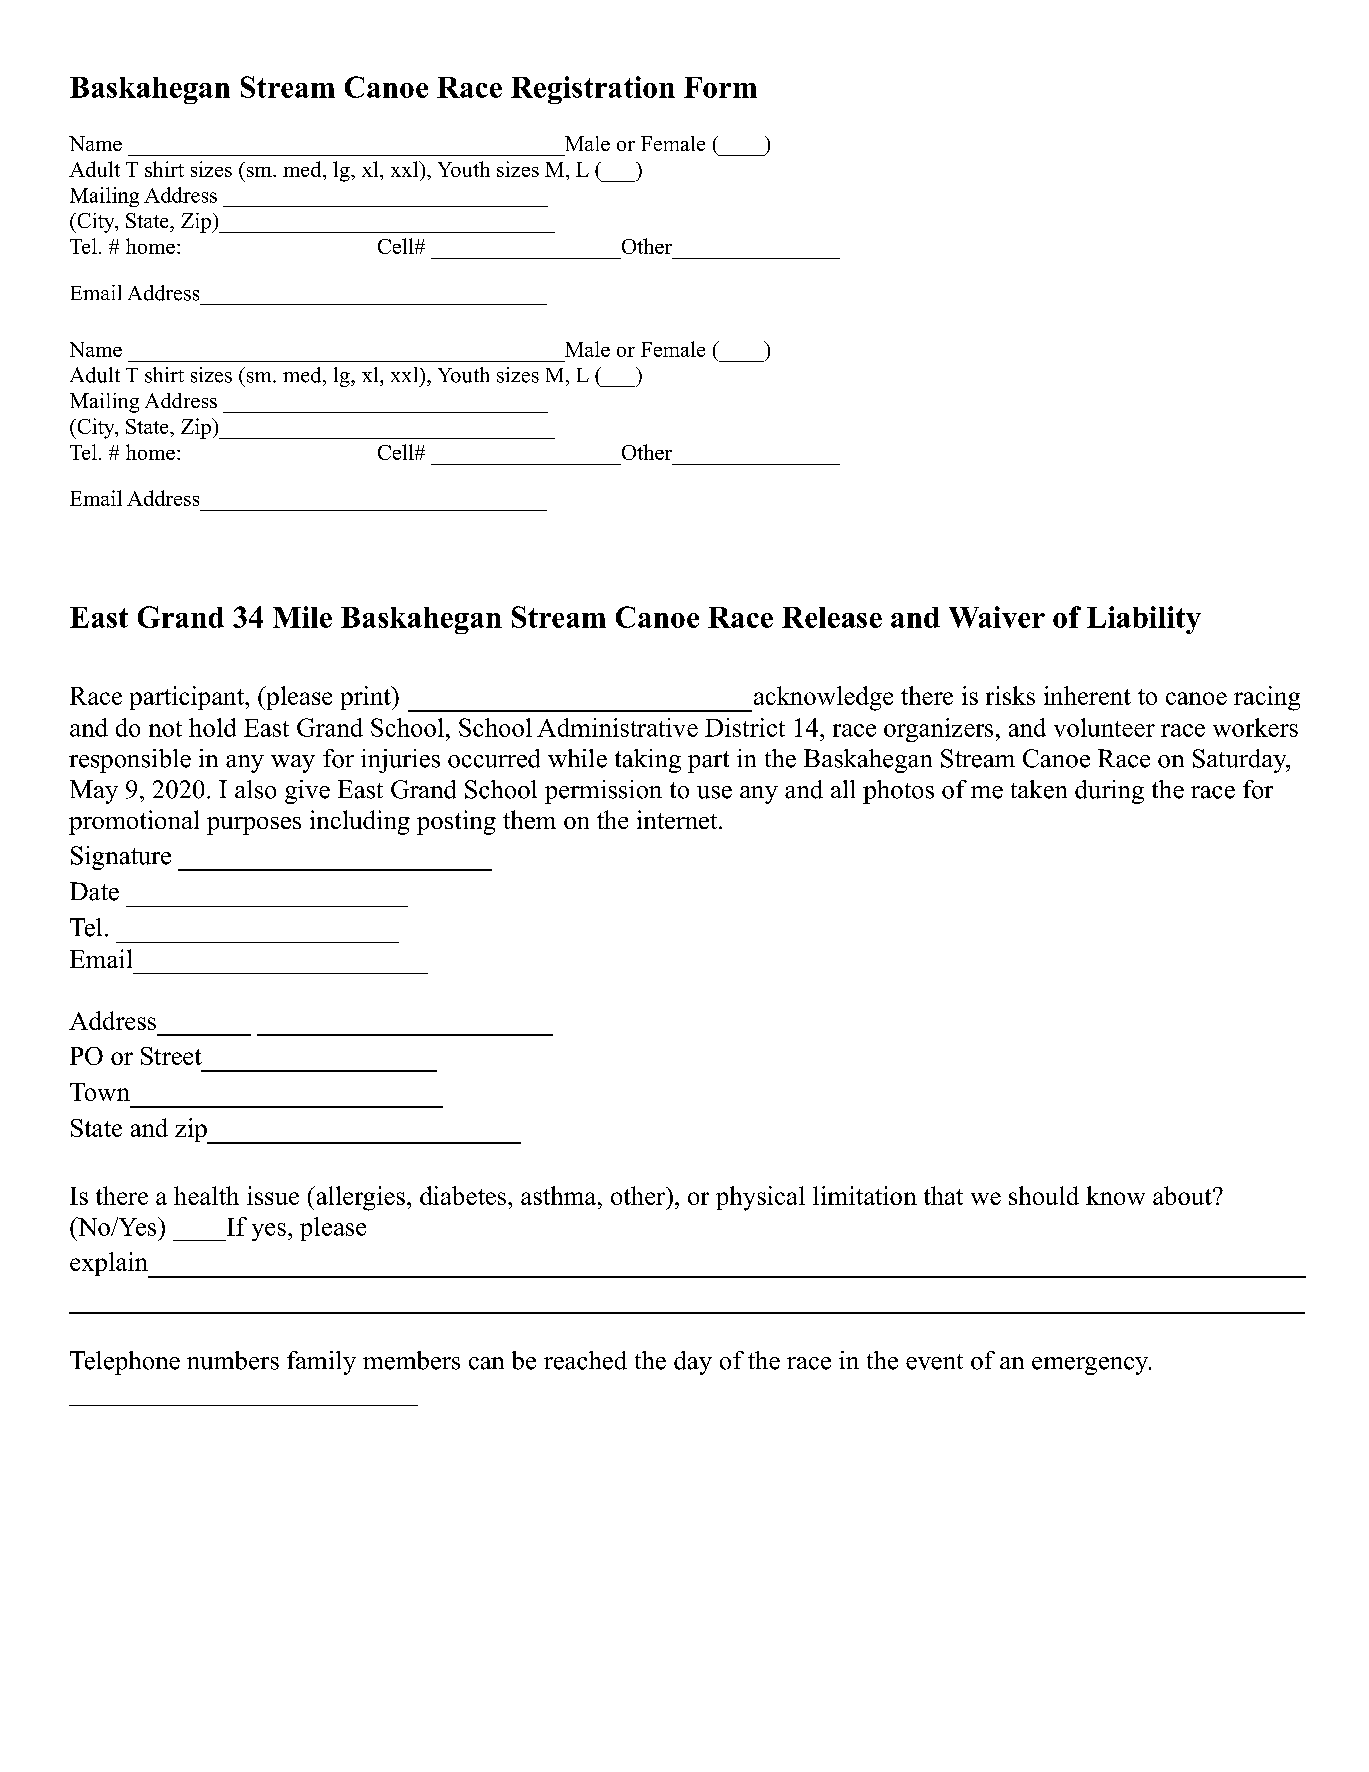 This screenshot has height=1772, width=1369. I want to click on Release, so click(832, 617).
